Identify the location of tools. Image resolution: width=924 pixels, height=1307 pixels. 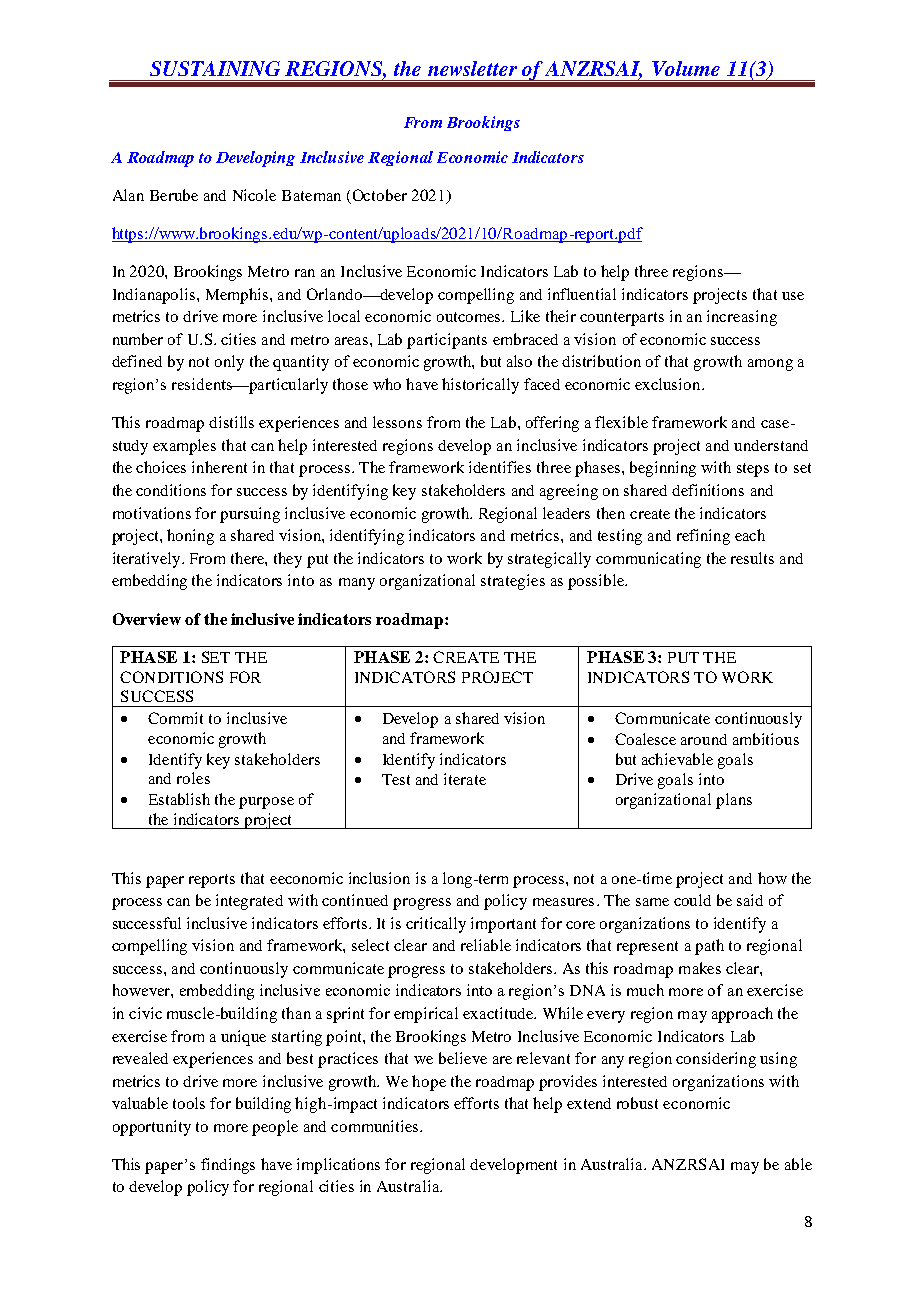
(189, 1103).
